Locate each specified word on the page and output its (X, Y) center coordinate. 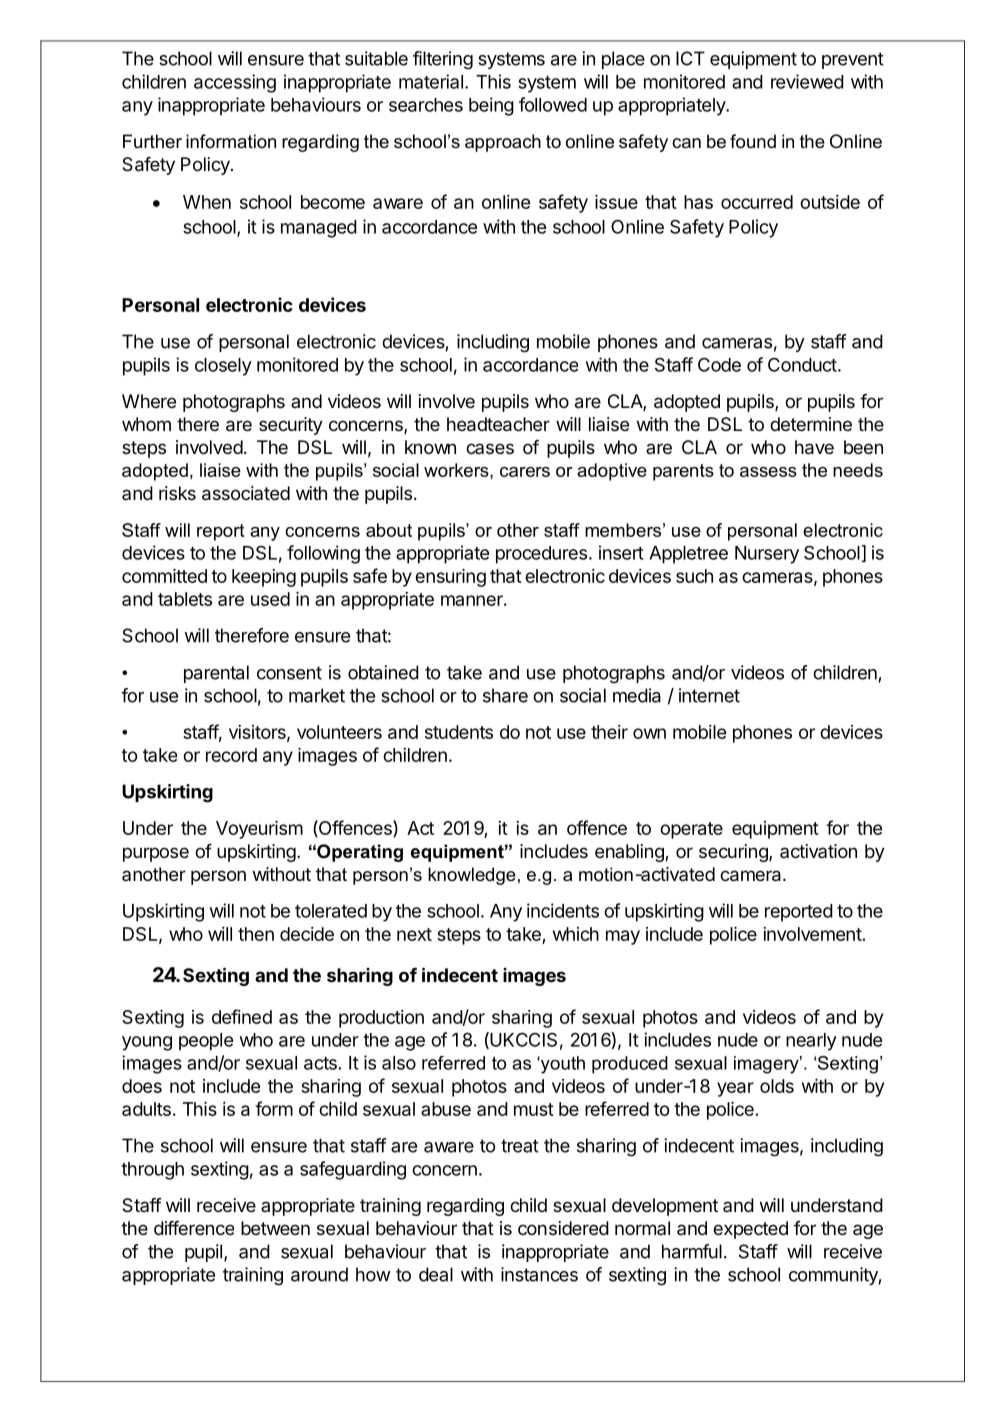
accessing (235, 83)
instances (539, 1274)
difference (194, 1228)
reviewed (807, 81)
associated (246, 493)
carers (525, 472)
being (491, 106)
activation (818, 851)
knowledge (472, 876)
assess (768, 472)
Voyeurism (259, 830)
